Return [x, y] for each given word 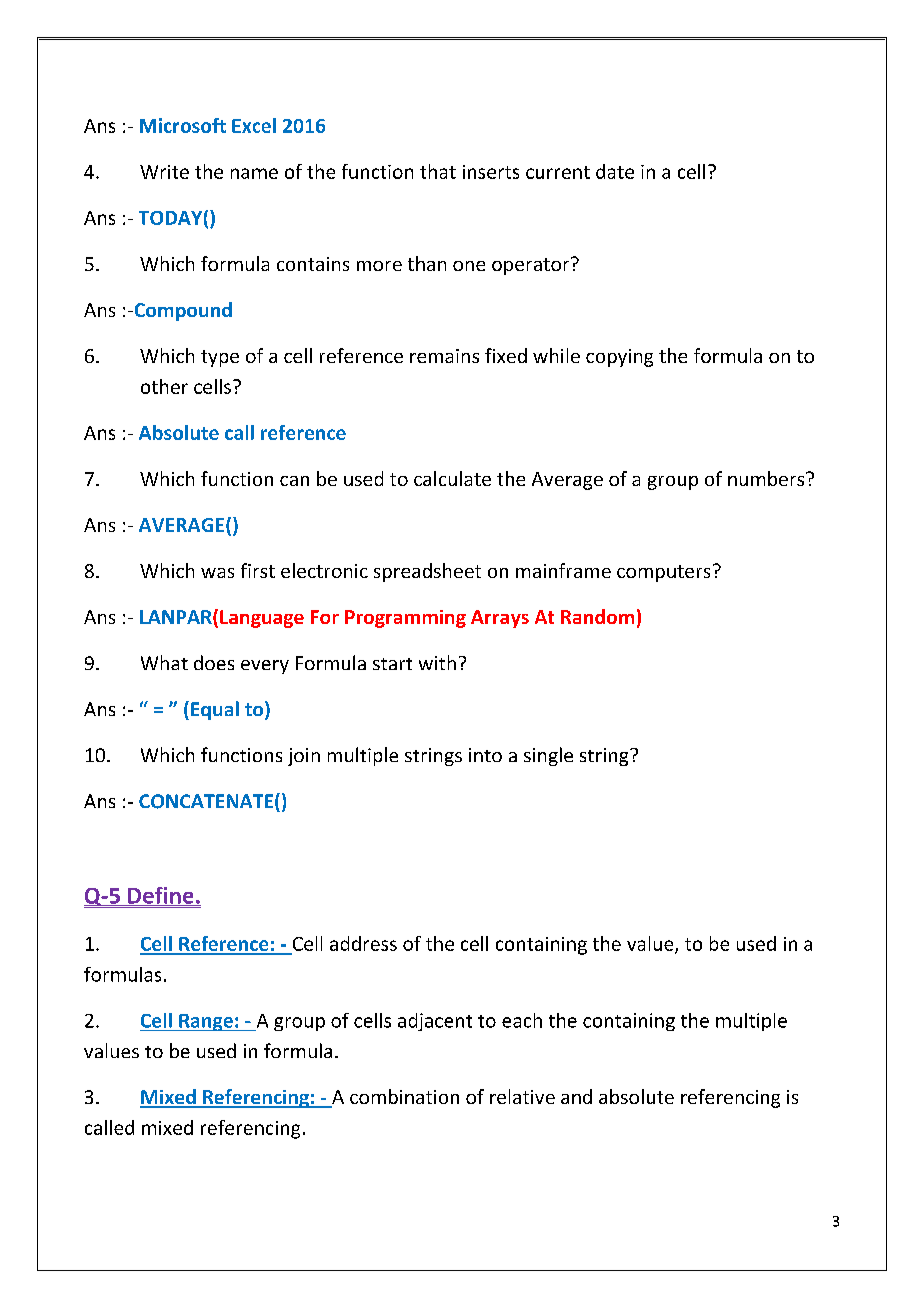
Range [206, 1022]
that [438, 171]
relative [522, 1096]
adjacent [435, 1022]
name [254, 173]
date [615, 171]
